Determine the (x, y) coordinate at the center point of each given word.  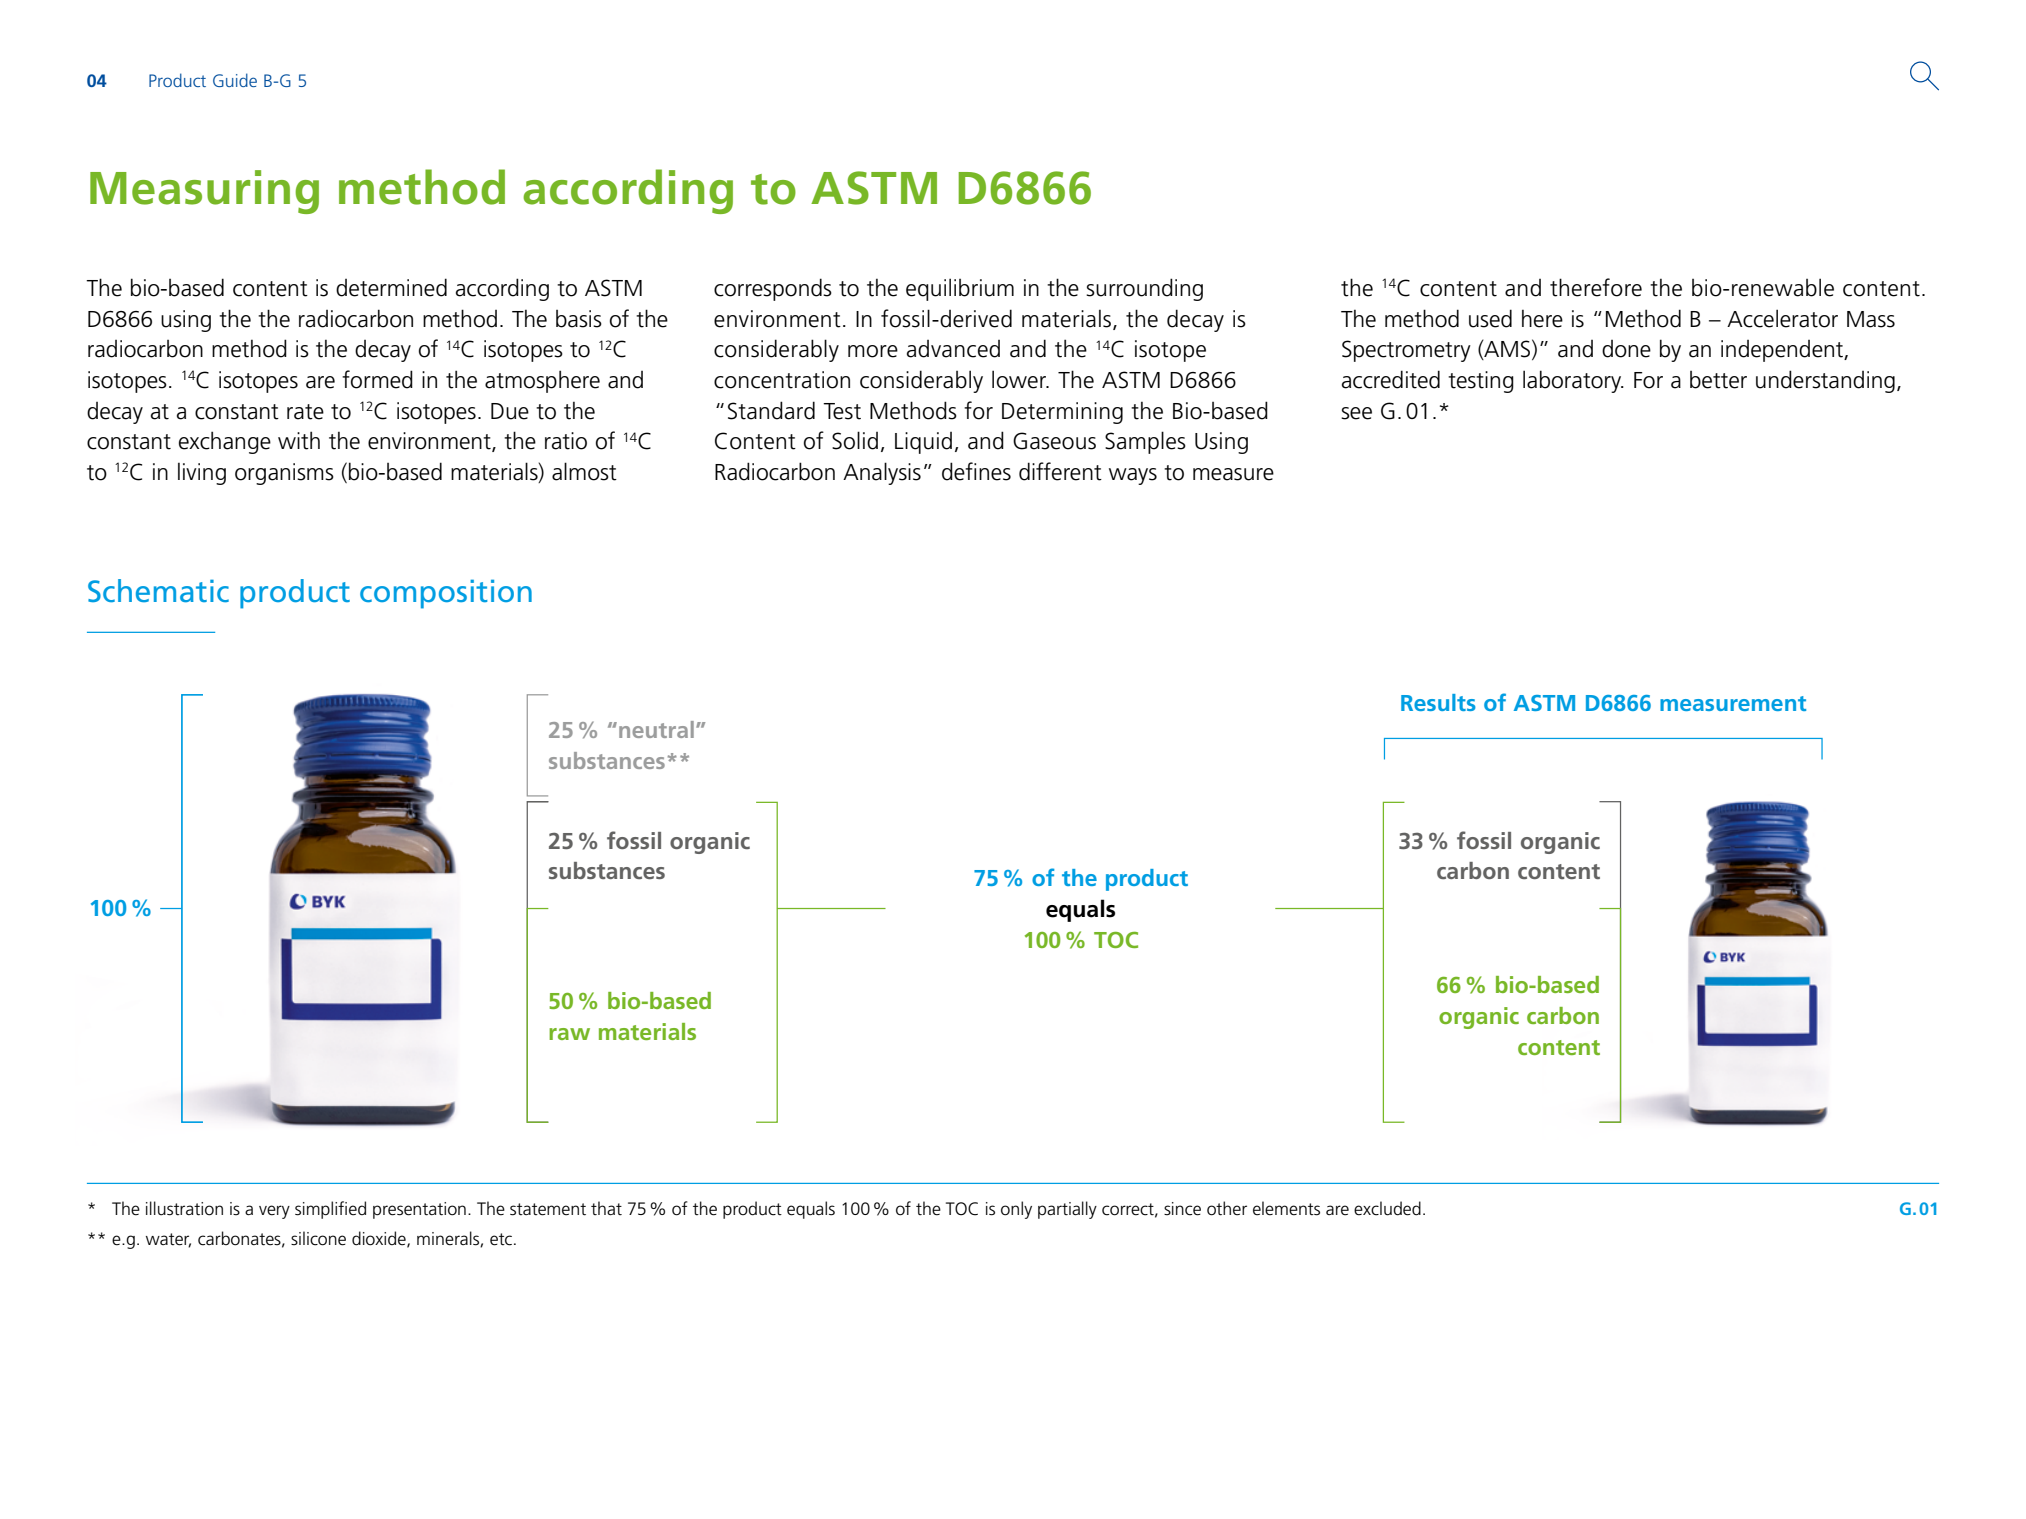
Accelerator (1782, 318)
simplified (330, 1210)
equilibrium (960, 289)
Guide (235, 80)
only (1016, 1210)
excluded (1387, 1208)
